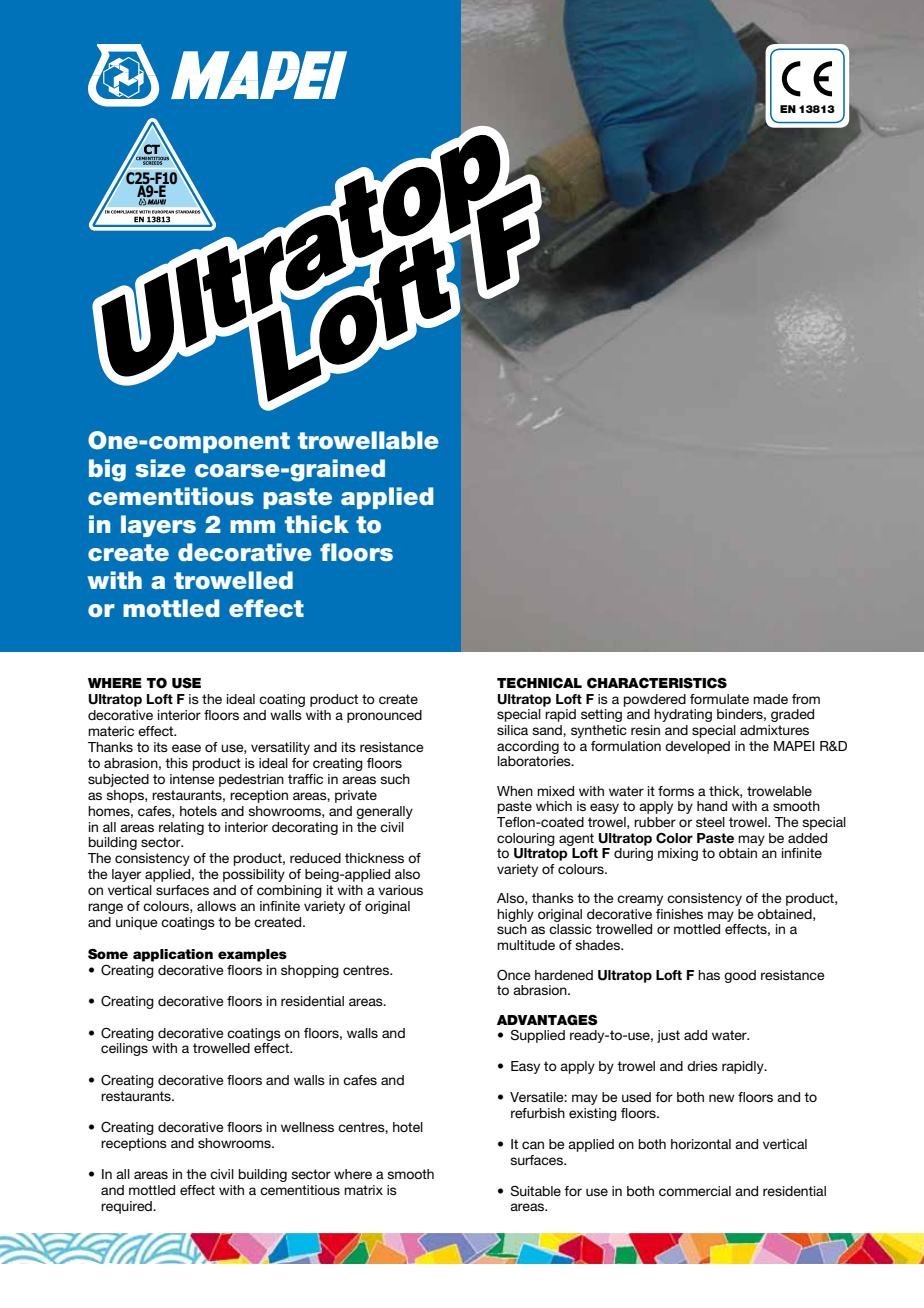  What do you see at coordinates (186, 748) in the screenshot?
I see `ease` at bounding box center [186, 748].
